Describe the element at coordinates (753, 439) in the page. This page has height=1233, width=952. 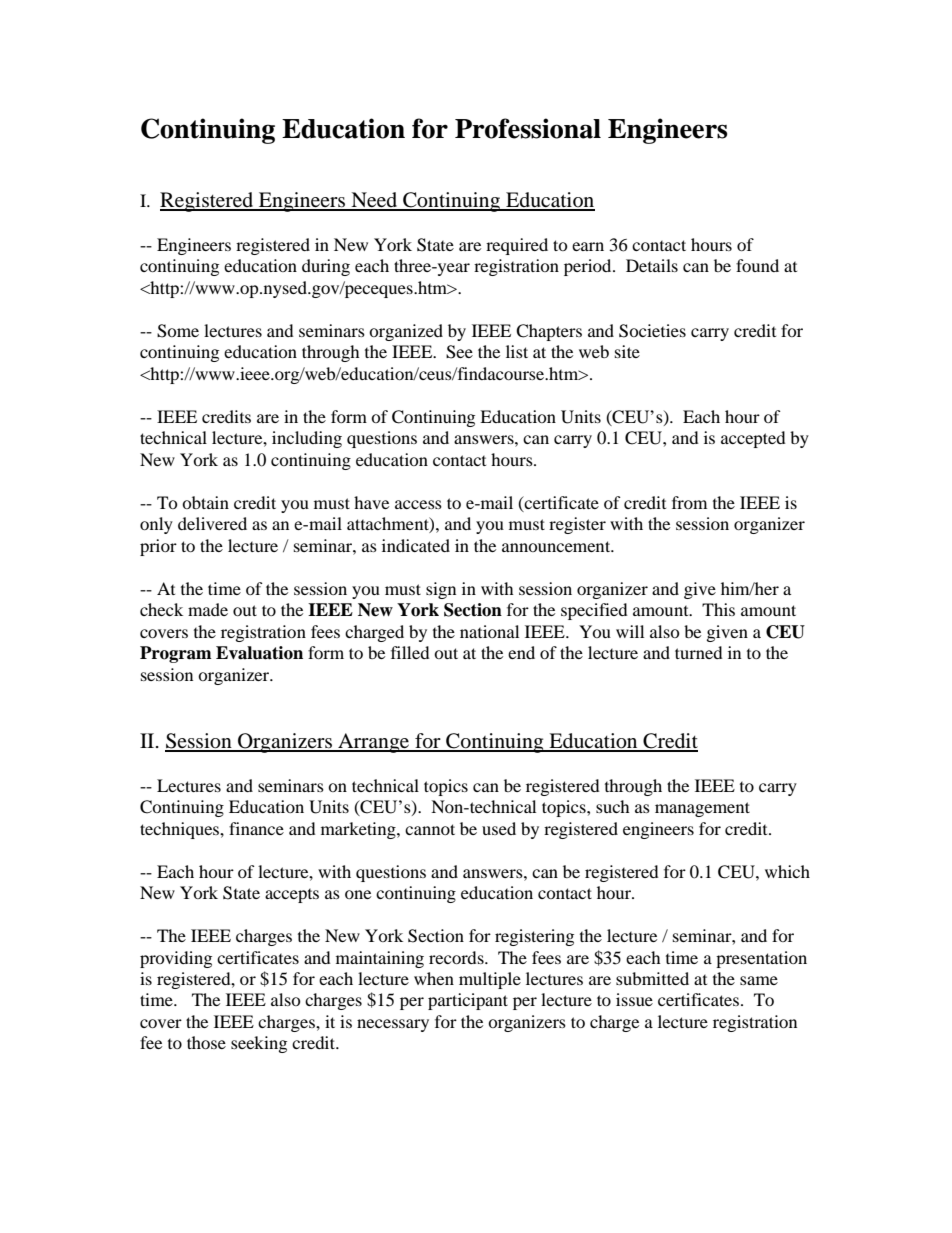
I see `accepted` at that location.
